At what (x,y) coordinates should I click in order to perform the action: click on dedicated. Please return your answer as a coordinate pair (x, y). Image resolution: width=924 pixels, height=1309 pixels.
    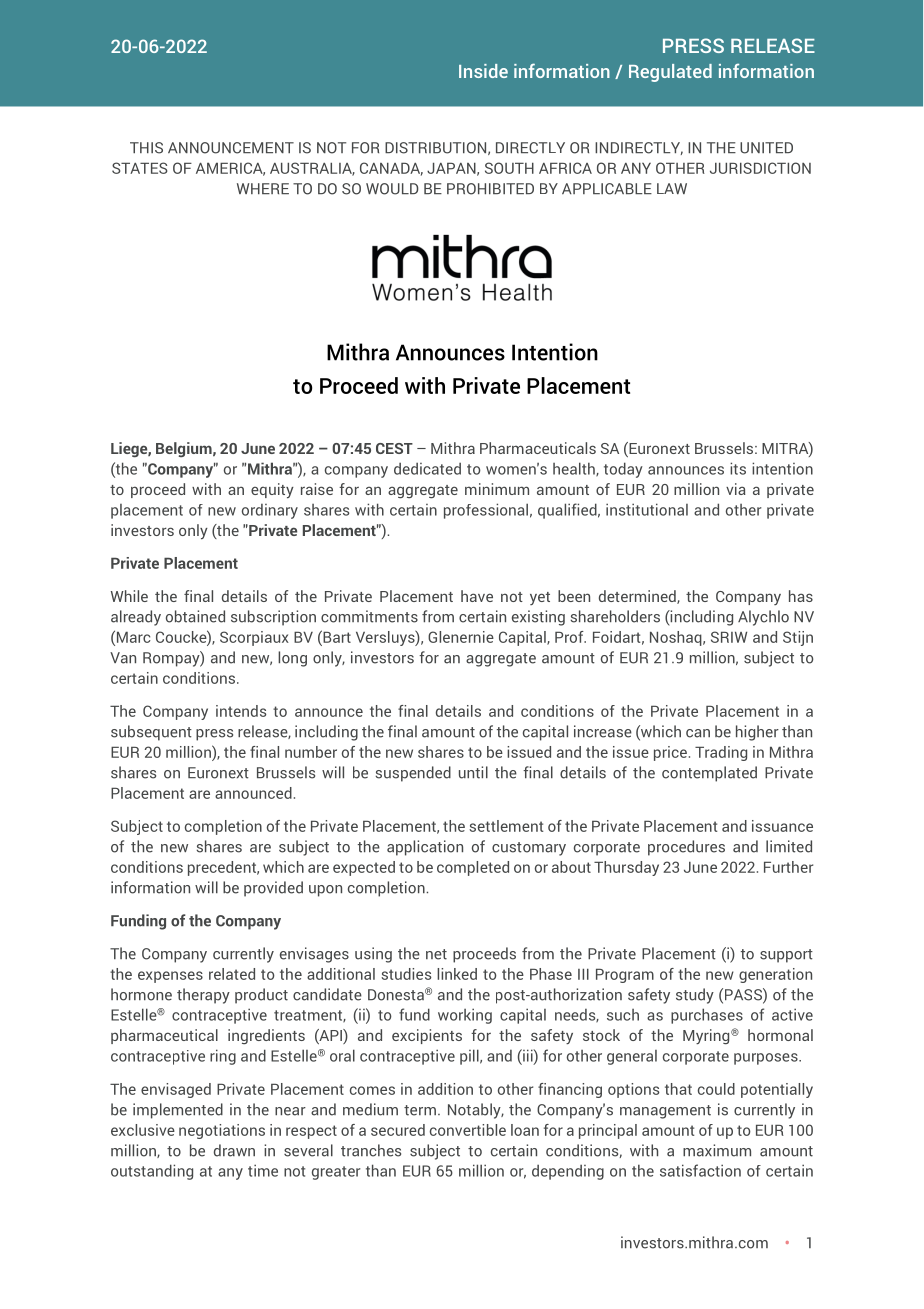
    Looking at the image, I should click on (427, 468).
